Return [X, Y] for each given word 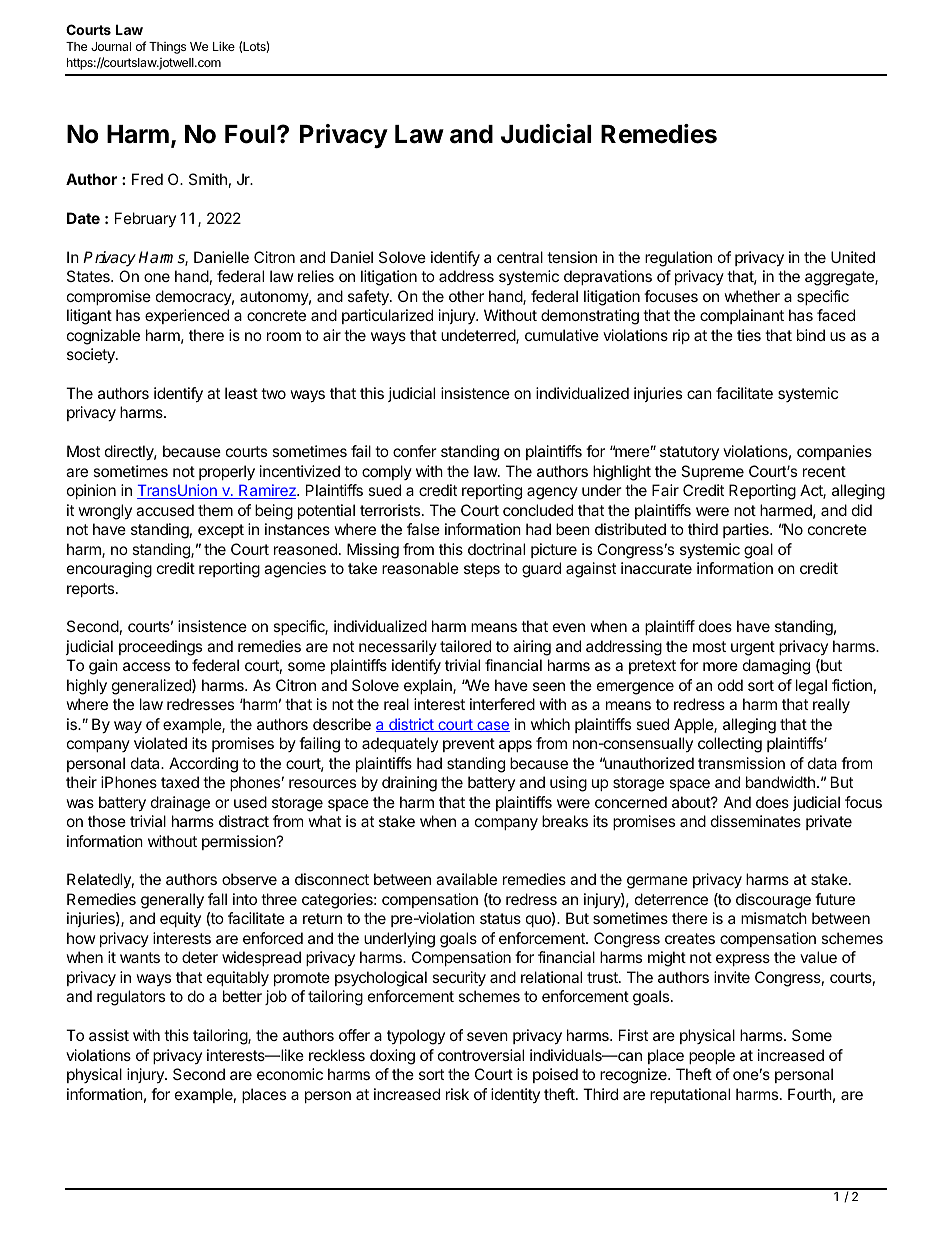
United [853, 257]
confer [415, 451]
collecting [730, 745]
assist [109, 1035]
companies [834, 452]
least [241, 393]
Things [167, 48]
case [492, 726]
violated [160, 743]
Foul [250, 134]
